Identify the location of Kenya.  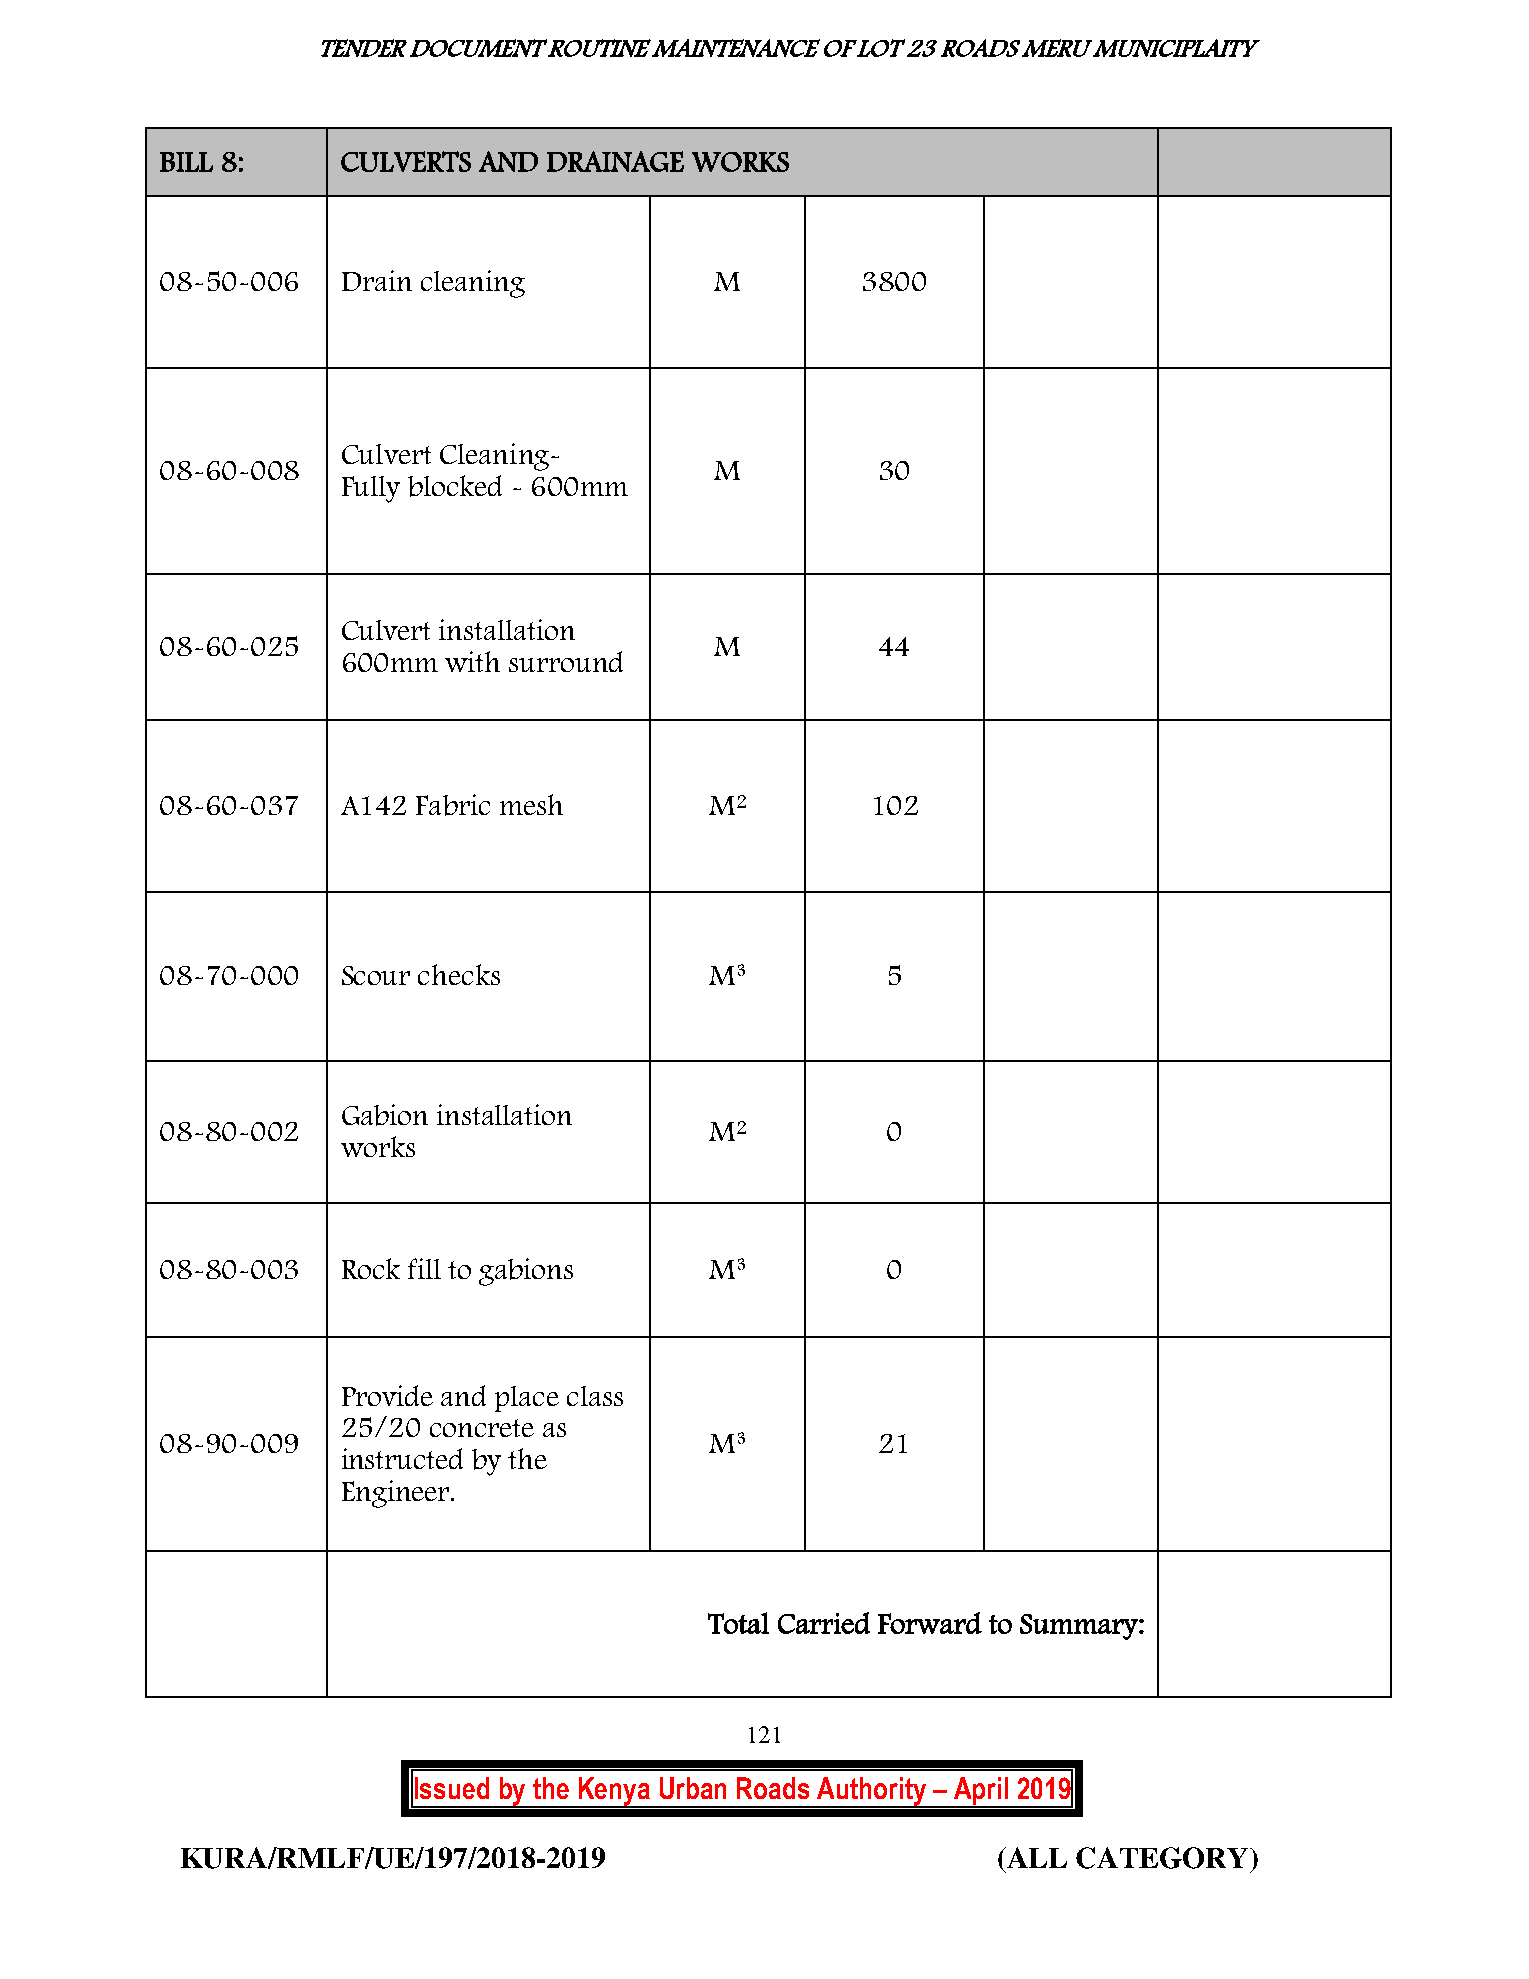
(614, 1792).
